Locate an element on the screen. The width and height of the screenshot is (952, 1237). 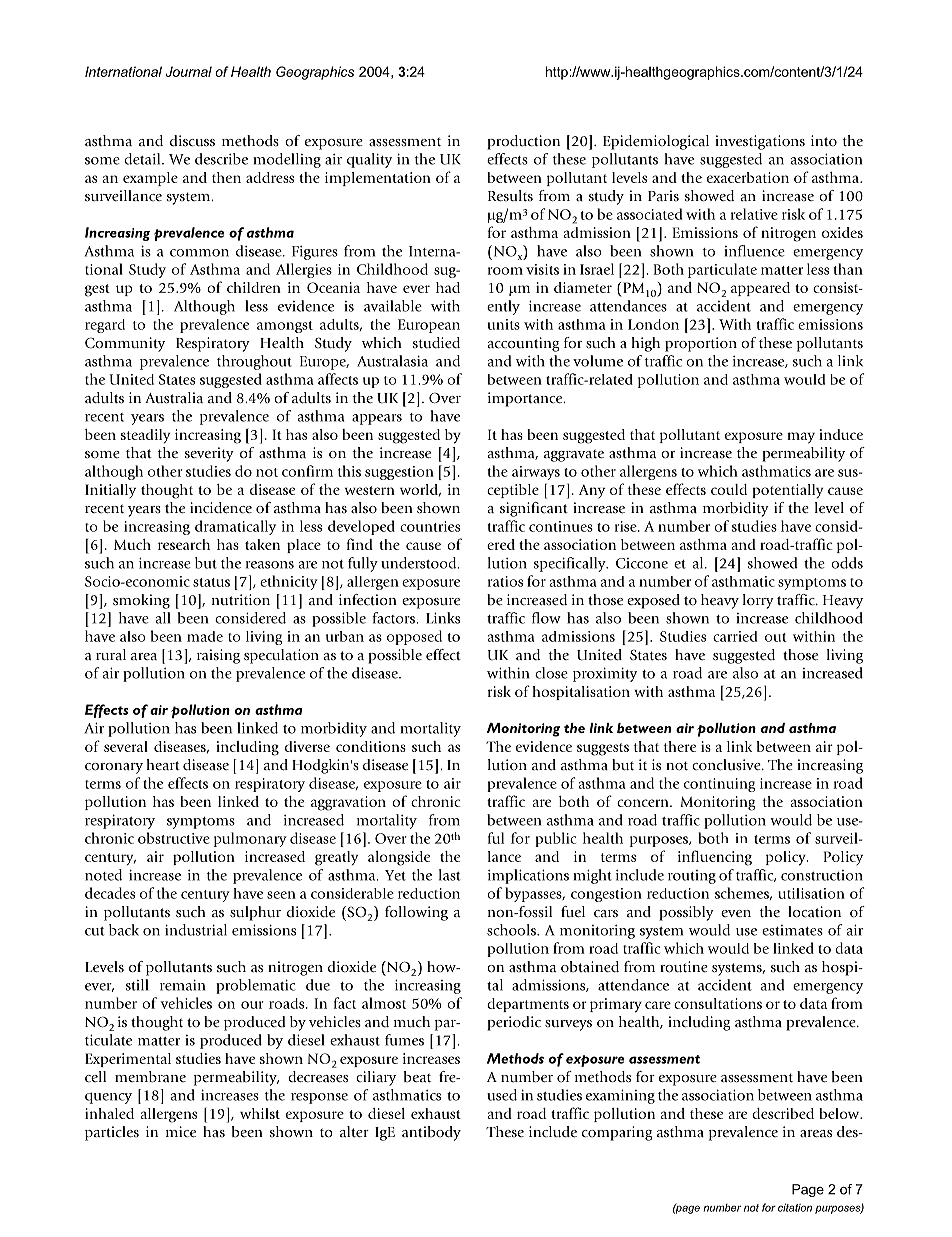
proportion is located at coordinates (701, 344).
